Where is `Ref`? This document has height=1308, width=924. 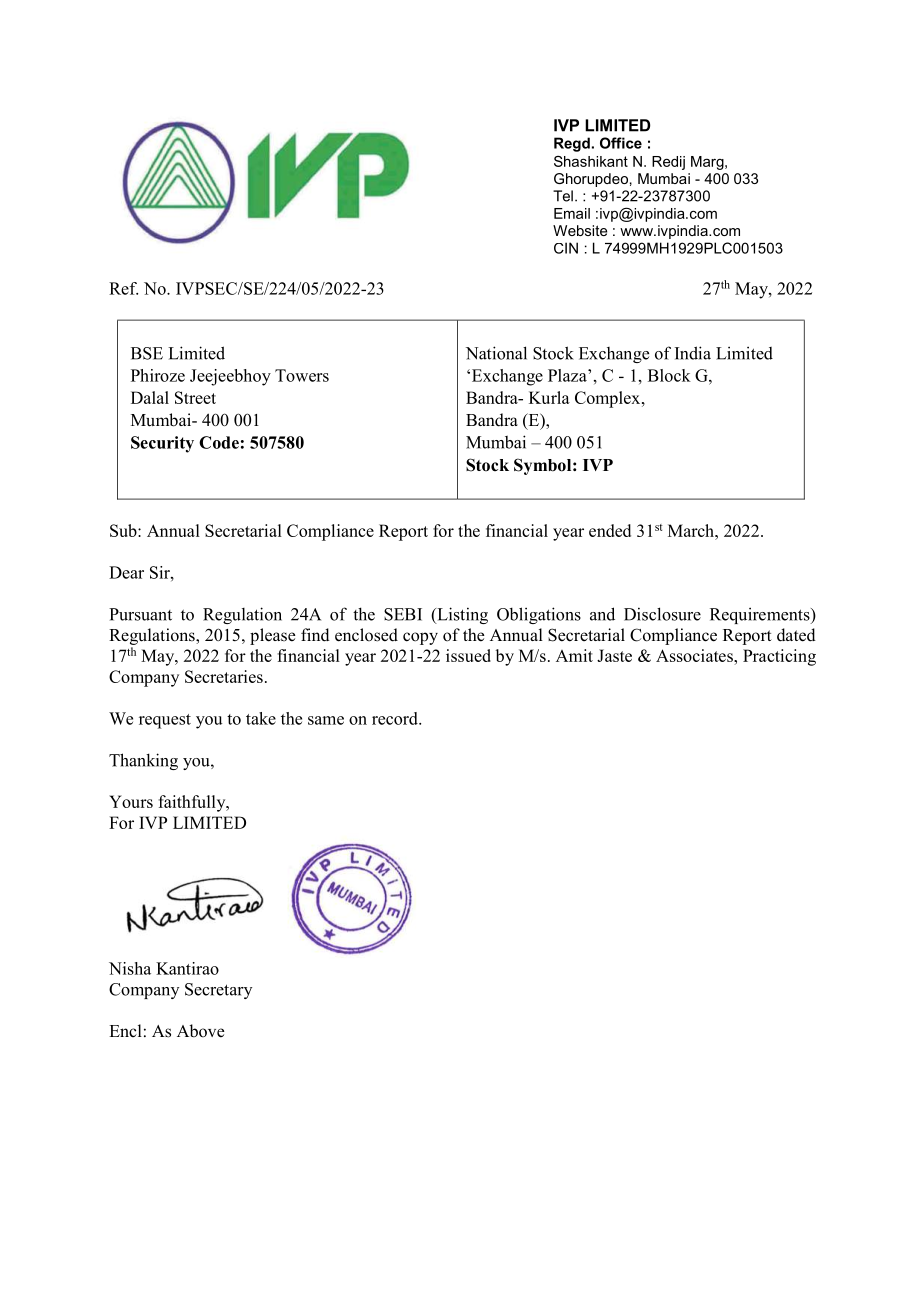
Ref is located at coordinates (123, 288).
